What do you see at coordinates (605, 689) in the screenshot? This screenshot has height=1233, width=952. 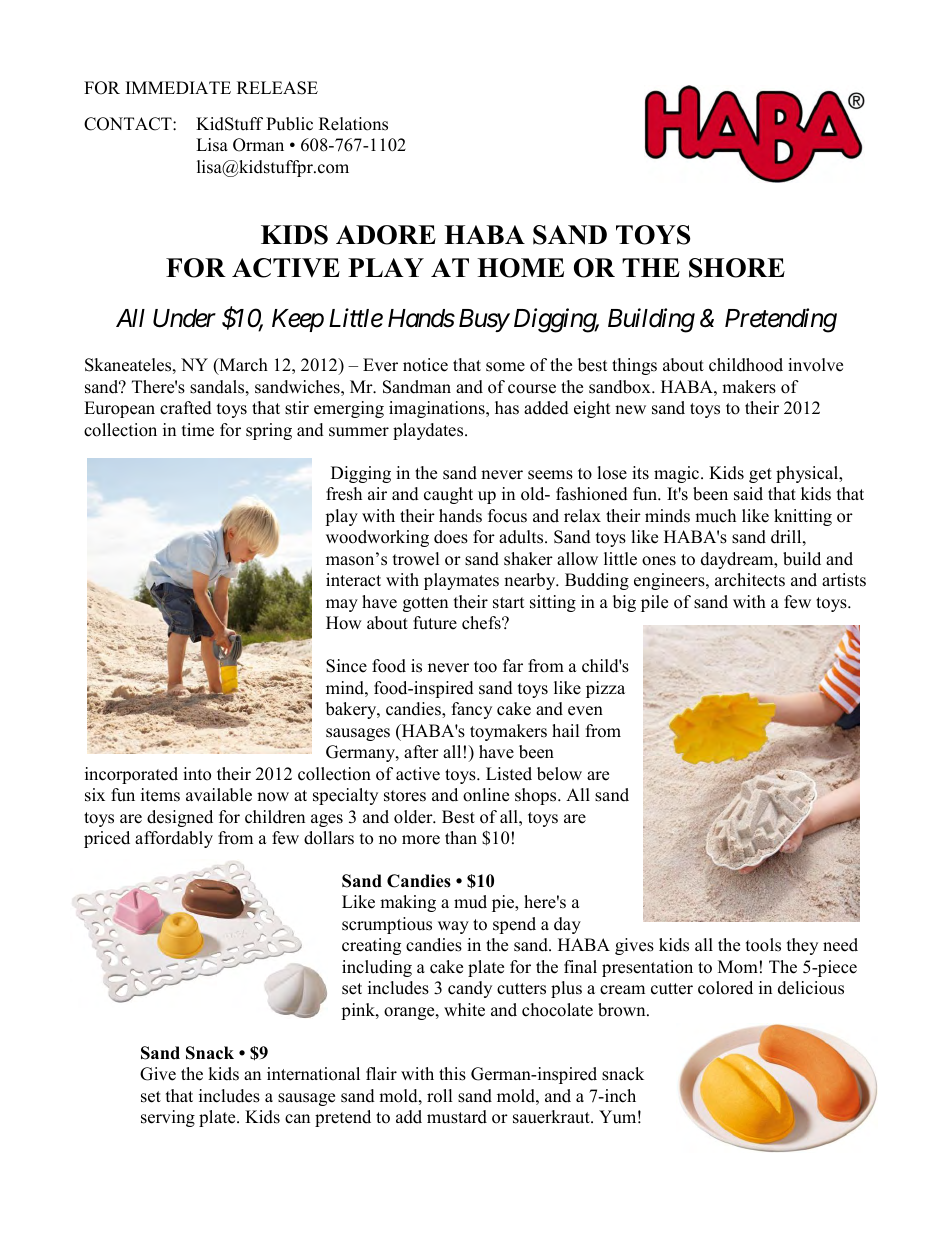 I see `pizza` at bounding box center [605, 689].
